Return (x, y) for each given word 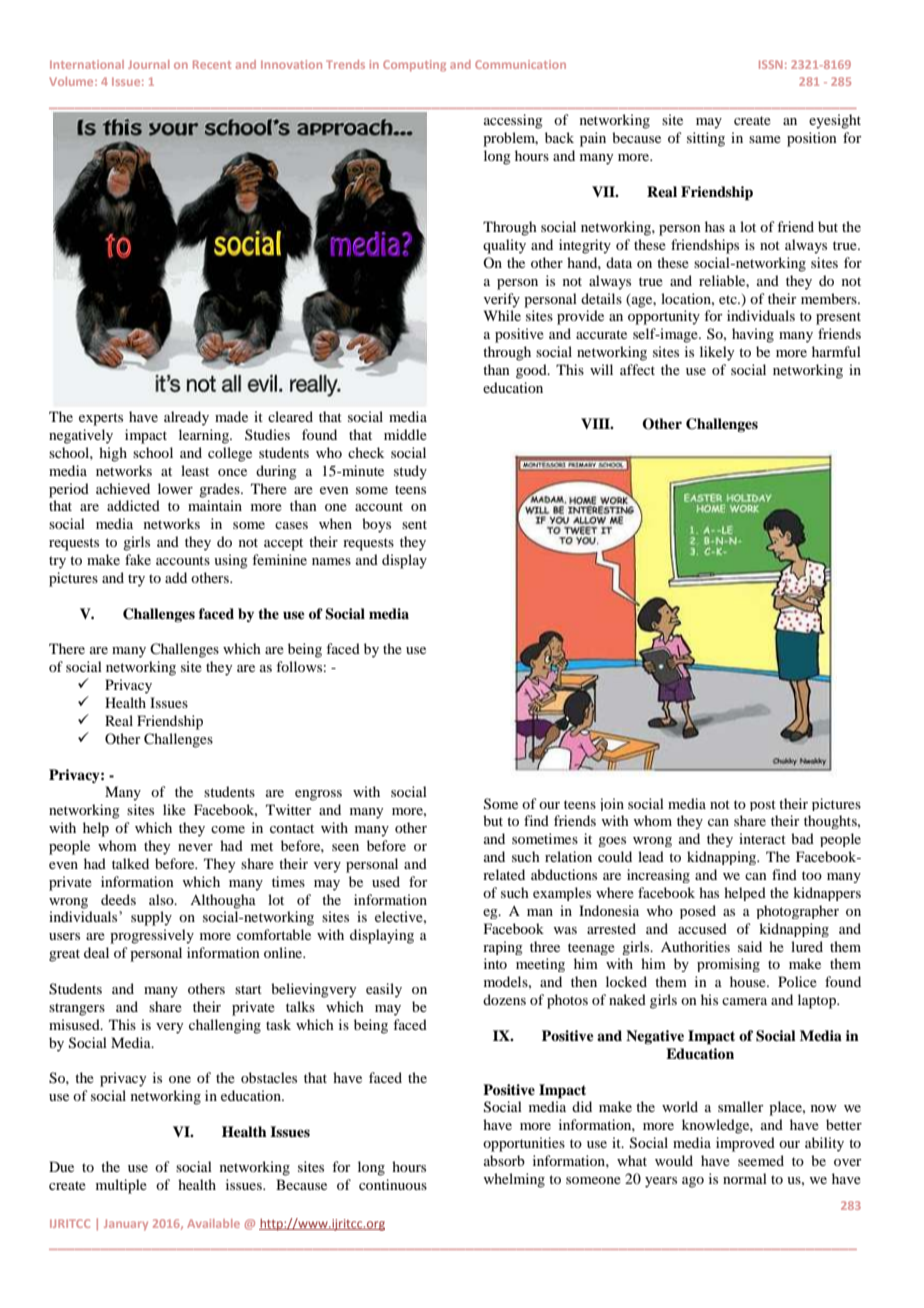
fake (138, 559)
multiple (121, 1186)
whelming (514, 1180)
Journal (149, 64)
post (763, 805)
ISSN (771, 64)
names (331, 561)
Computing (414, 66)
